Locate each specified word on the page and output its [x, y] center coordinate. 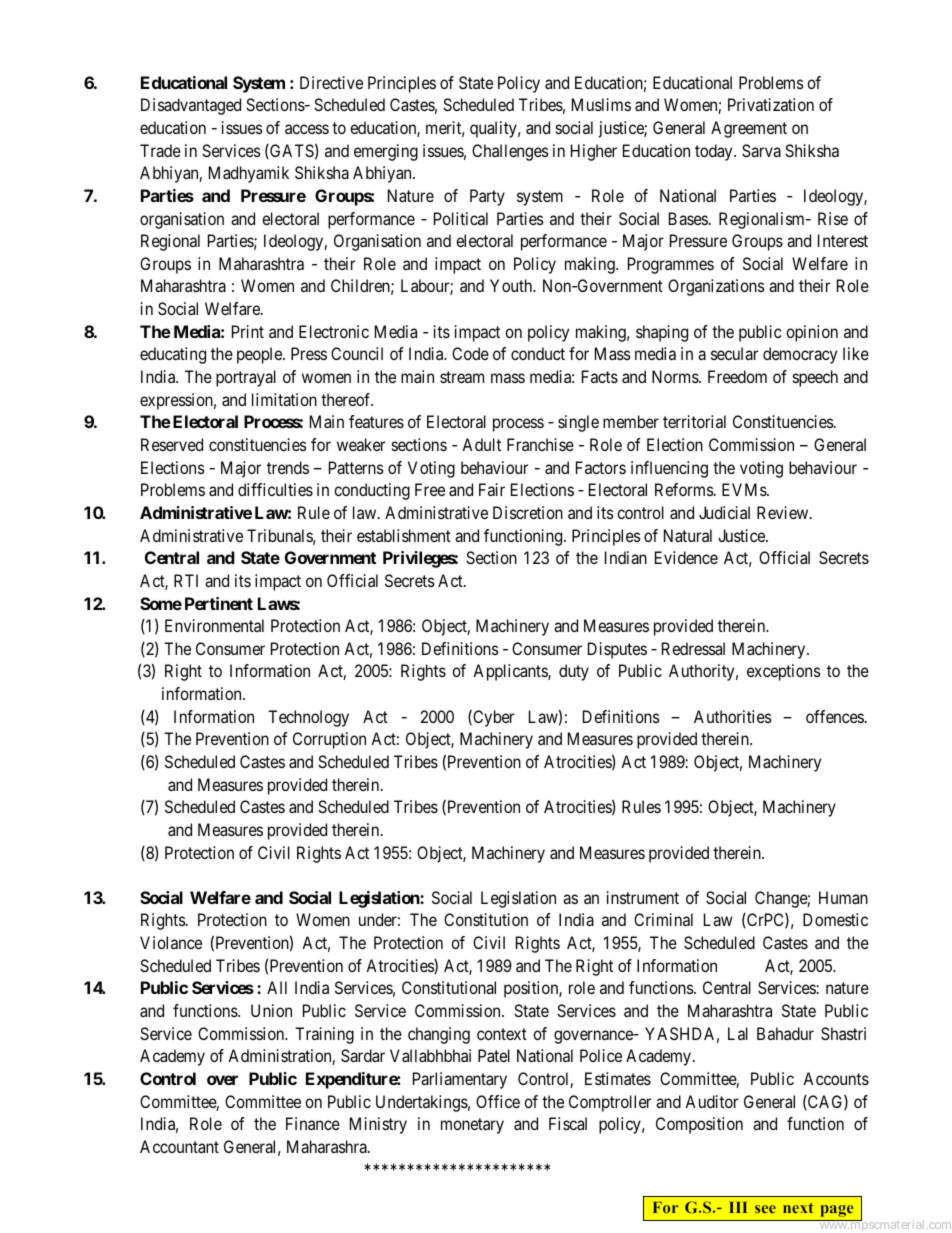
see [765, 1209]
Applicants [511, 672]
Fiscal [568, 1123]
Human [843, 897]
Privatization [771, 104]
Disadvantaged [191, 106]
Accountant [179, 1146]
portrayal [246, 378]
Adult [481, 444]
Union [271, 1010]
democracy [800, 355]
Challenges [510, 152]
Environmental [214, 625]
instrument [643, 897]
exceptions [784, 672]
